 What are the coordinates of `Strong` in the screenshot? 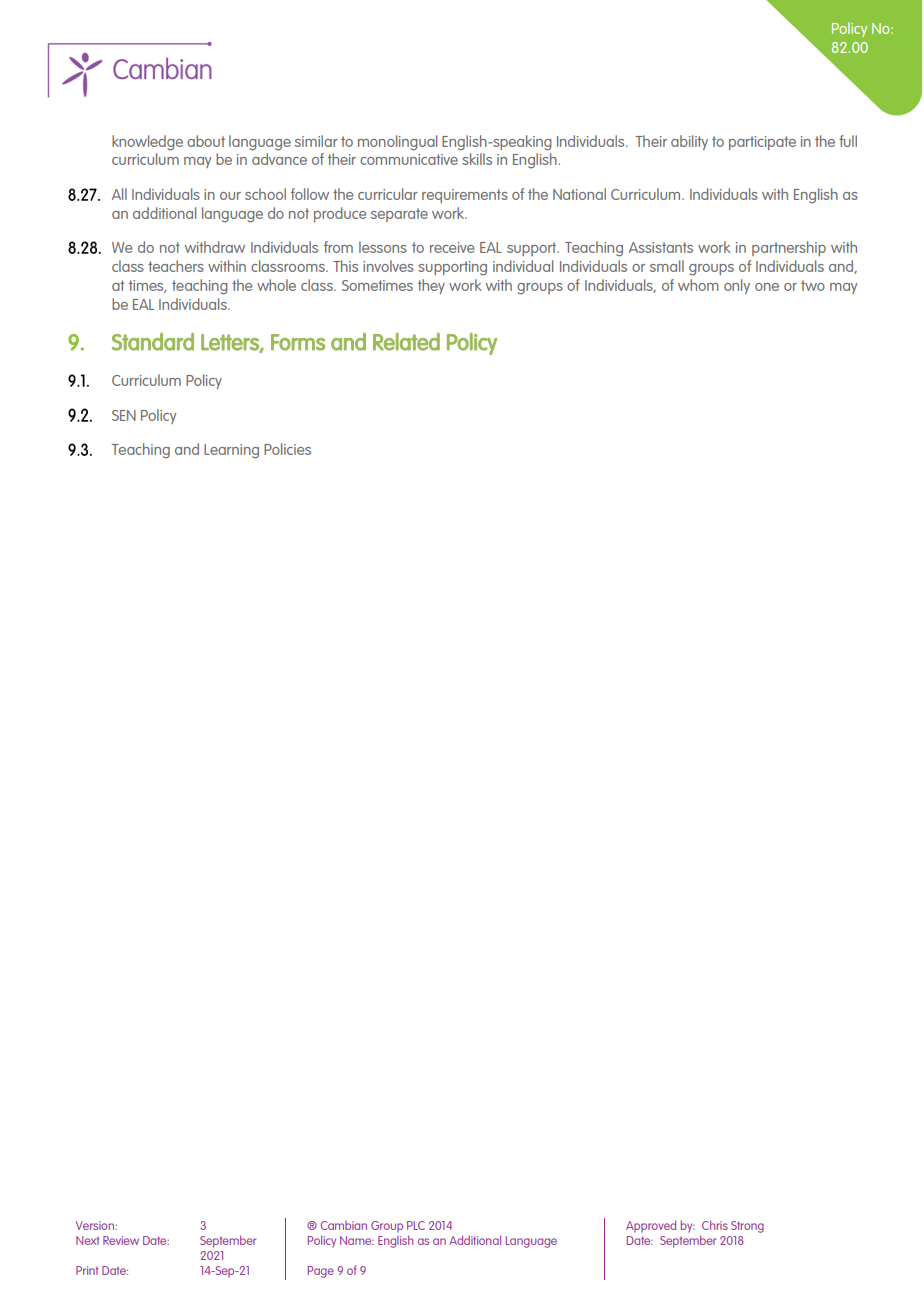 It's located at (747, 1227).
